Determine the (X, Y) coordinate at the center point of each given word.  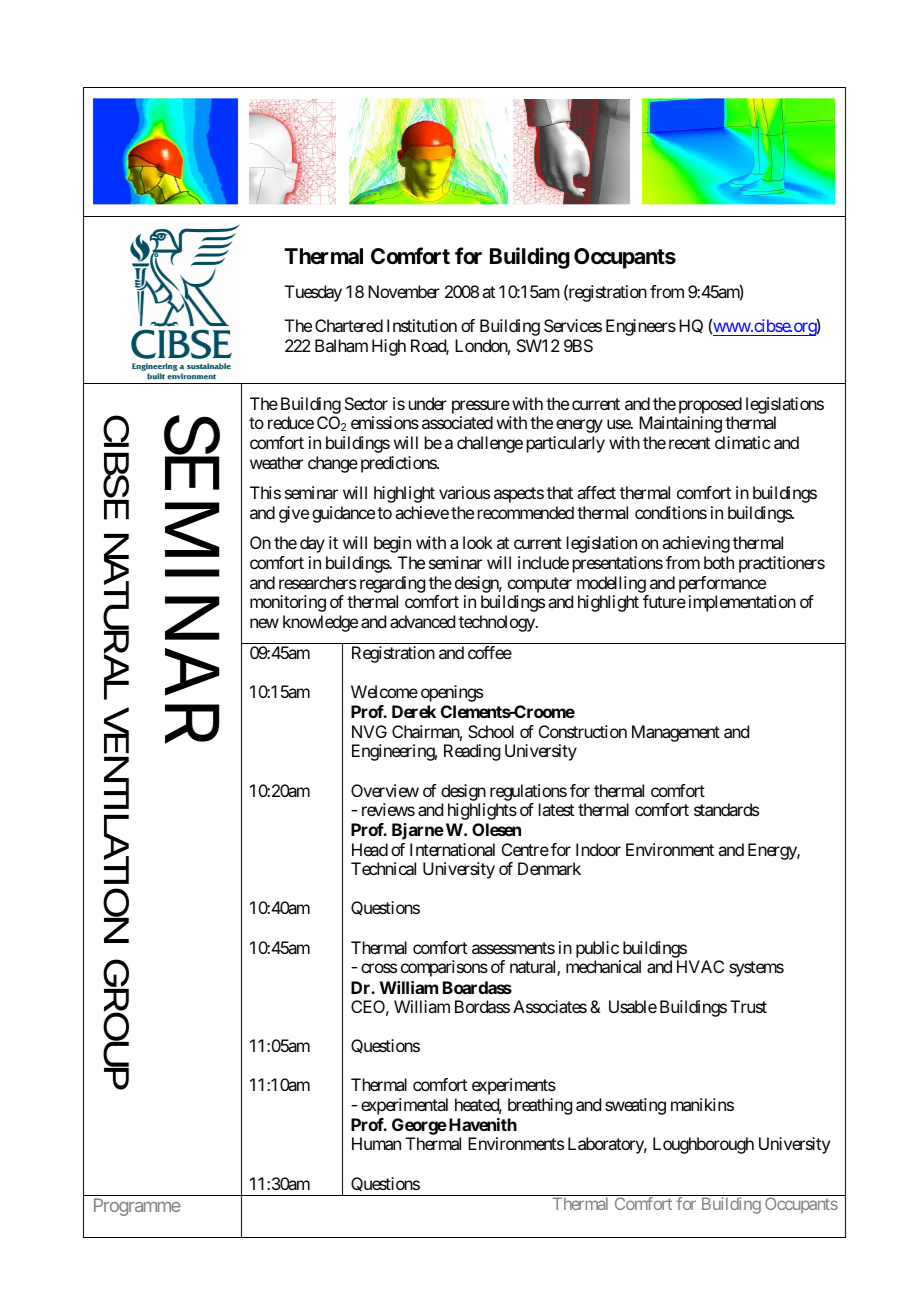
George (419, 1128)
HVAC (700, 966)
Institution (422, 325)
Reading (472, 752)
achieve (422, 512)
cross (379, 968)
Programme (137, 1207)
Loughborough (703, 1145)
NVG (369, 731)
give (294, 514)
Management (676, 733)
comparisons (444, 968)
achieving (696, 544)
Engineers (641, 327)
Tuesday (313, 293)
